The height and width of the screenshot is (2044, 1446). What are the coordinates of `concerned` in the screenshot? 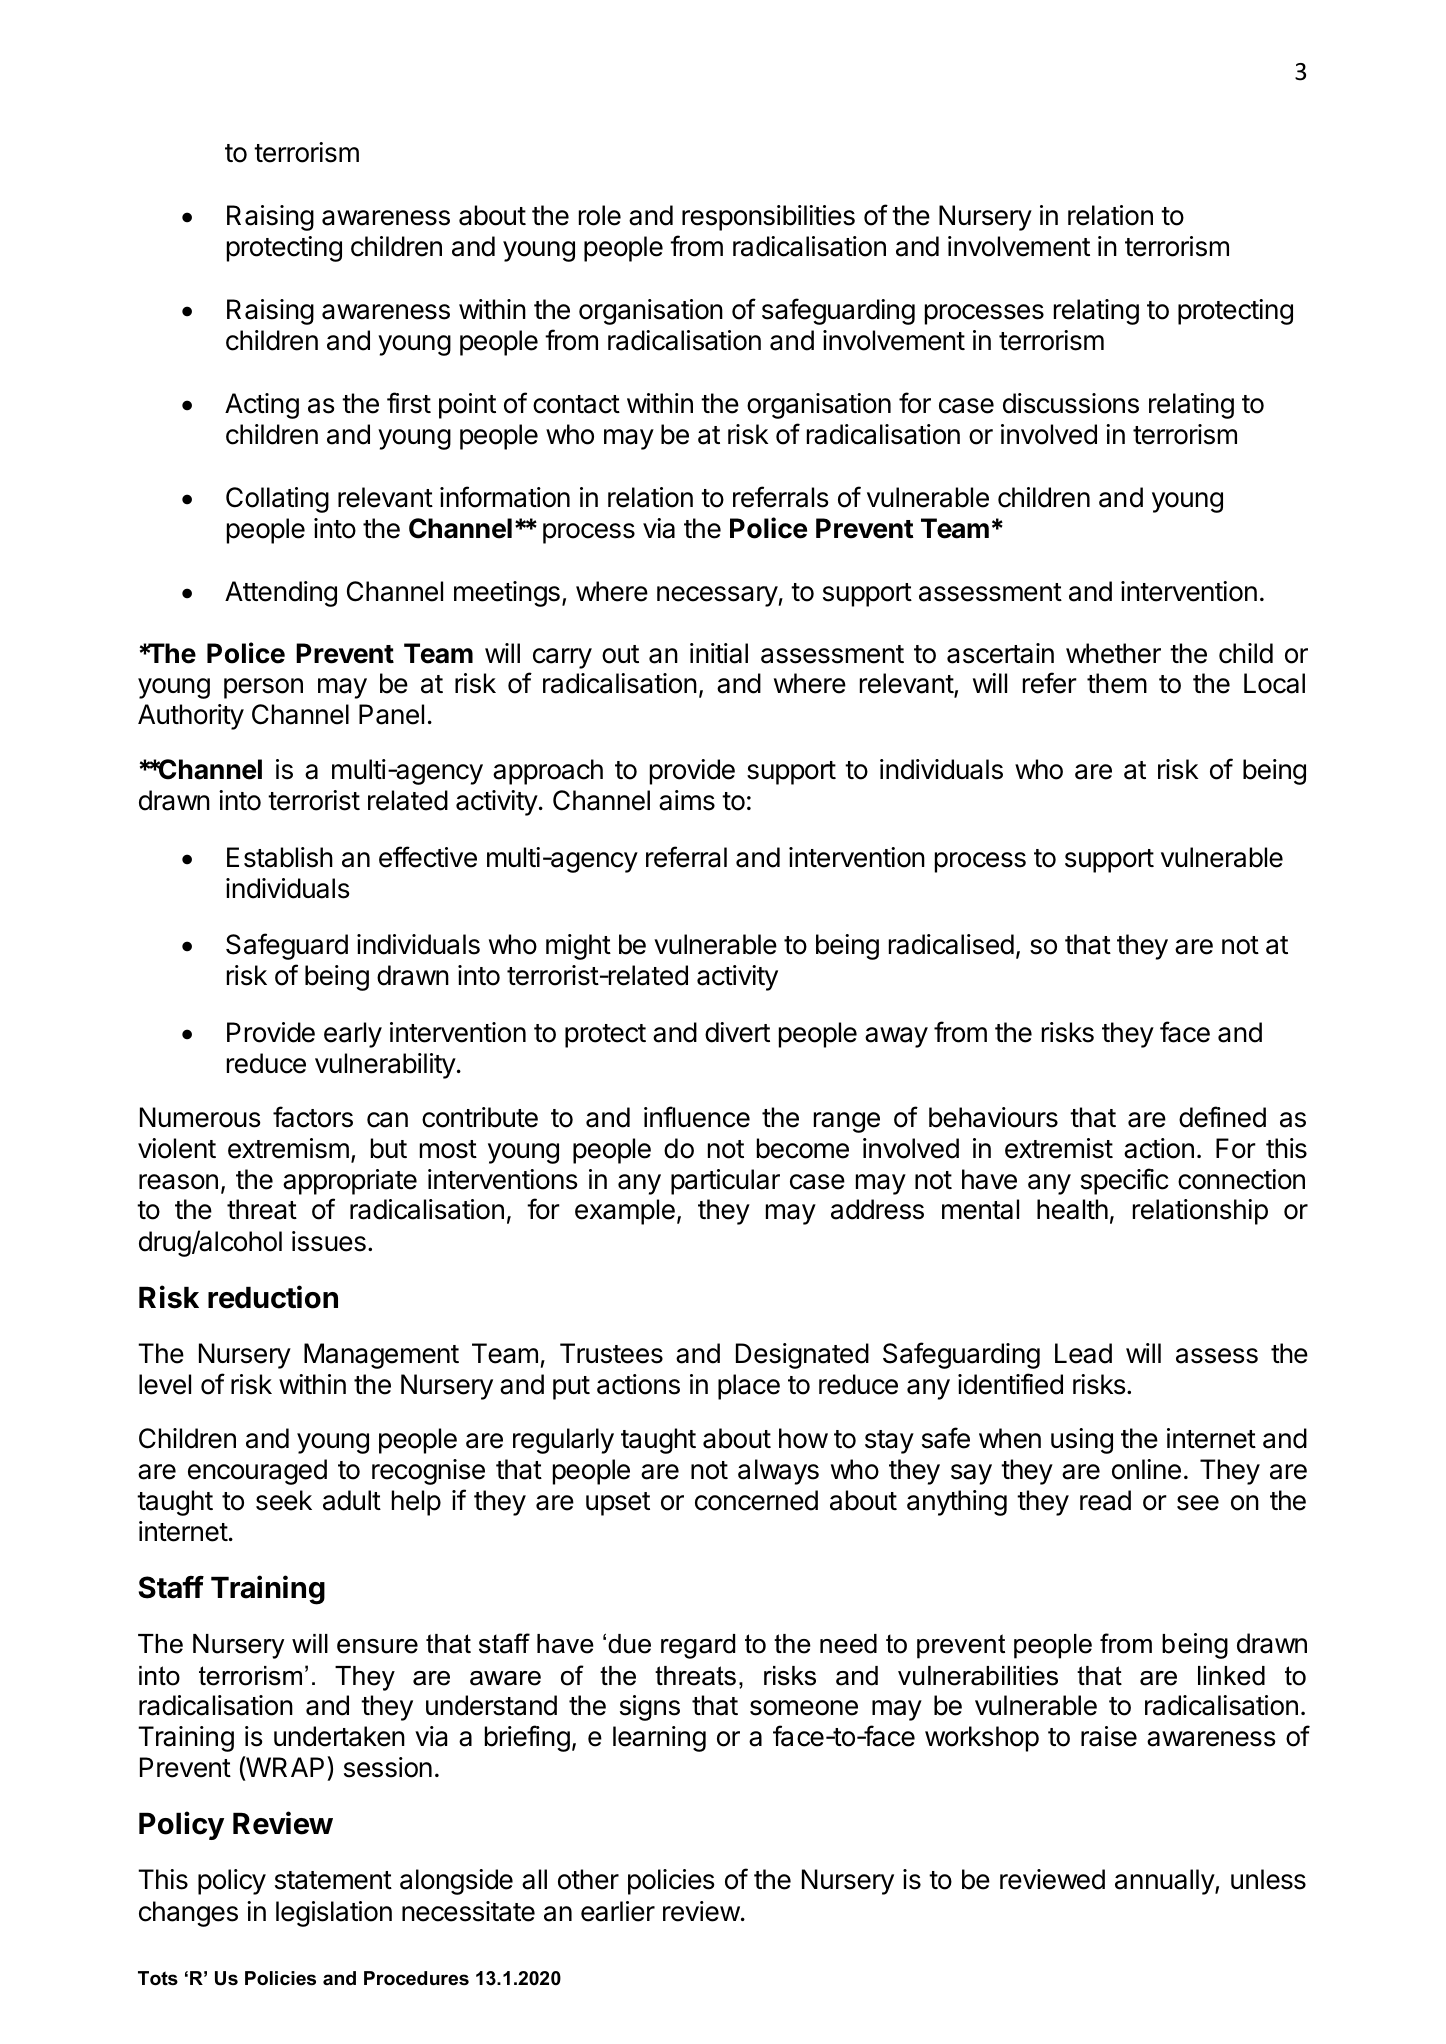 It's located at (756, 1500).
